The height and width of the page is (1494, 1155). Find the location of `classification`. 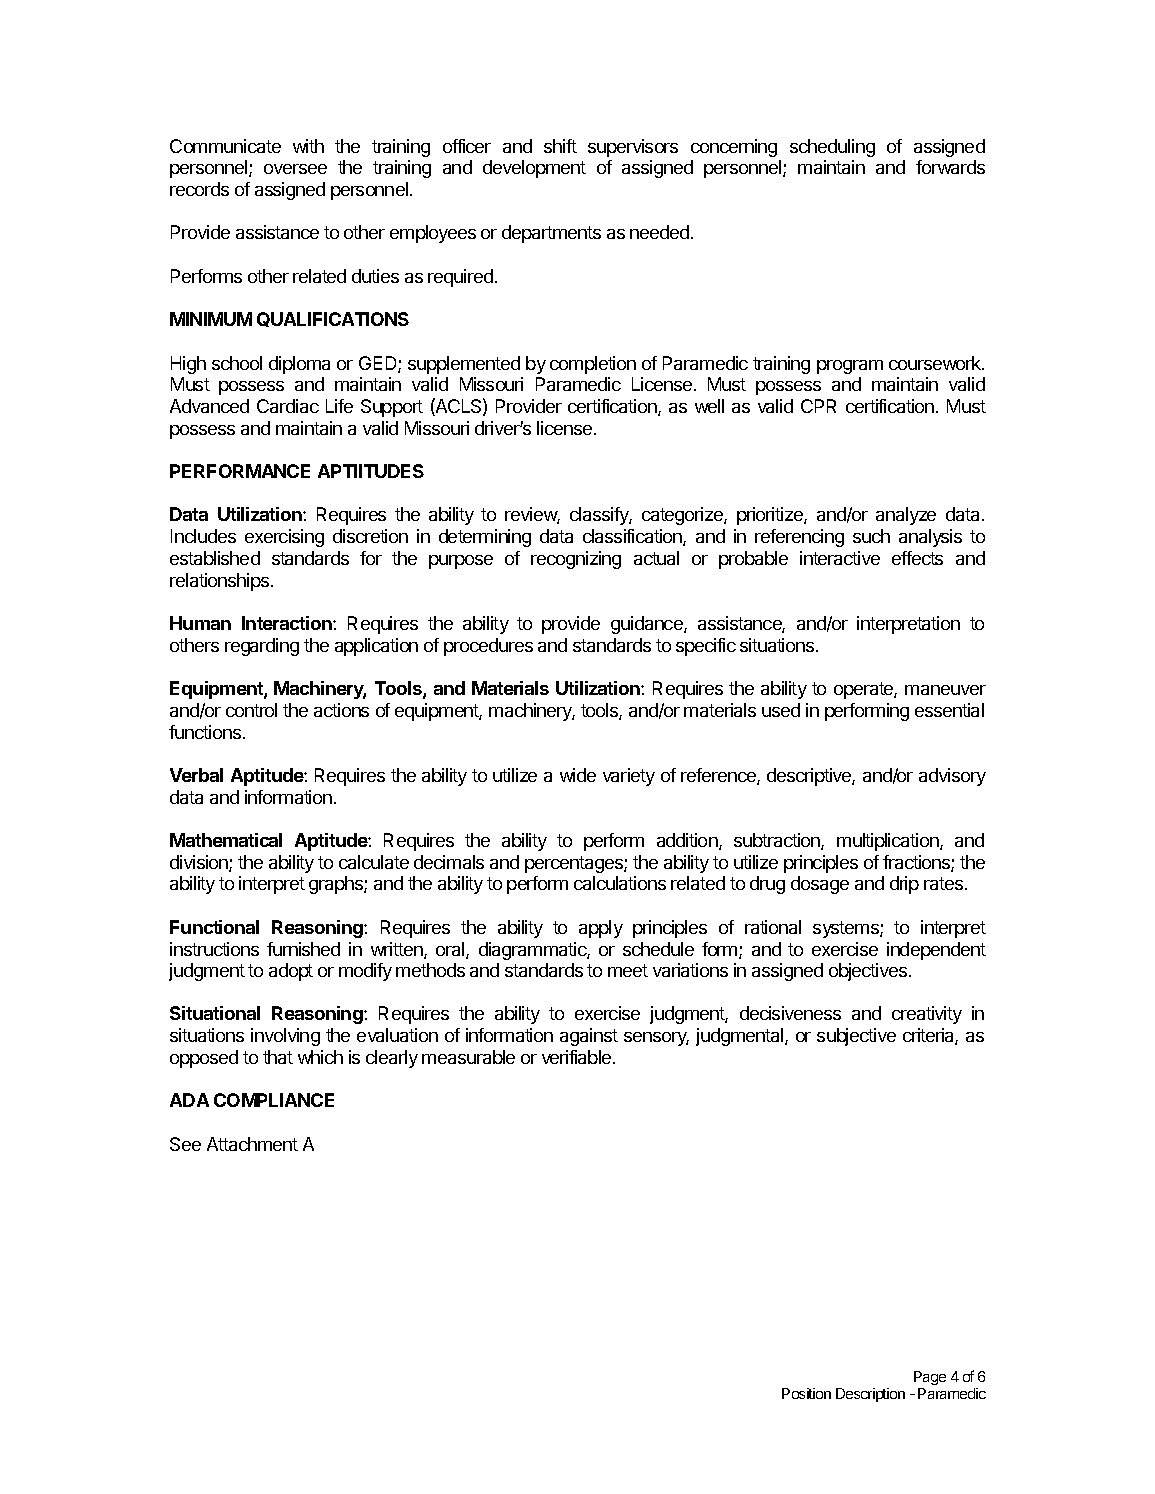

classification is located at coordinates (633, 537).
